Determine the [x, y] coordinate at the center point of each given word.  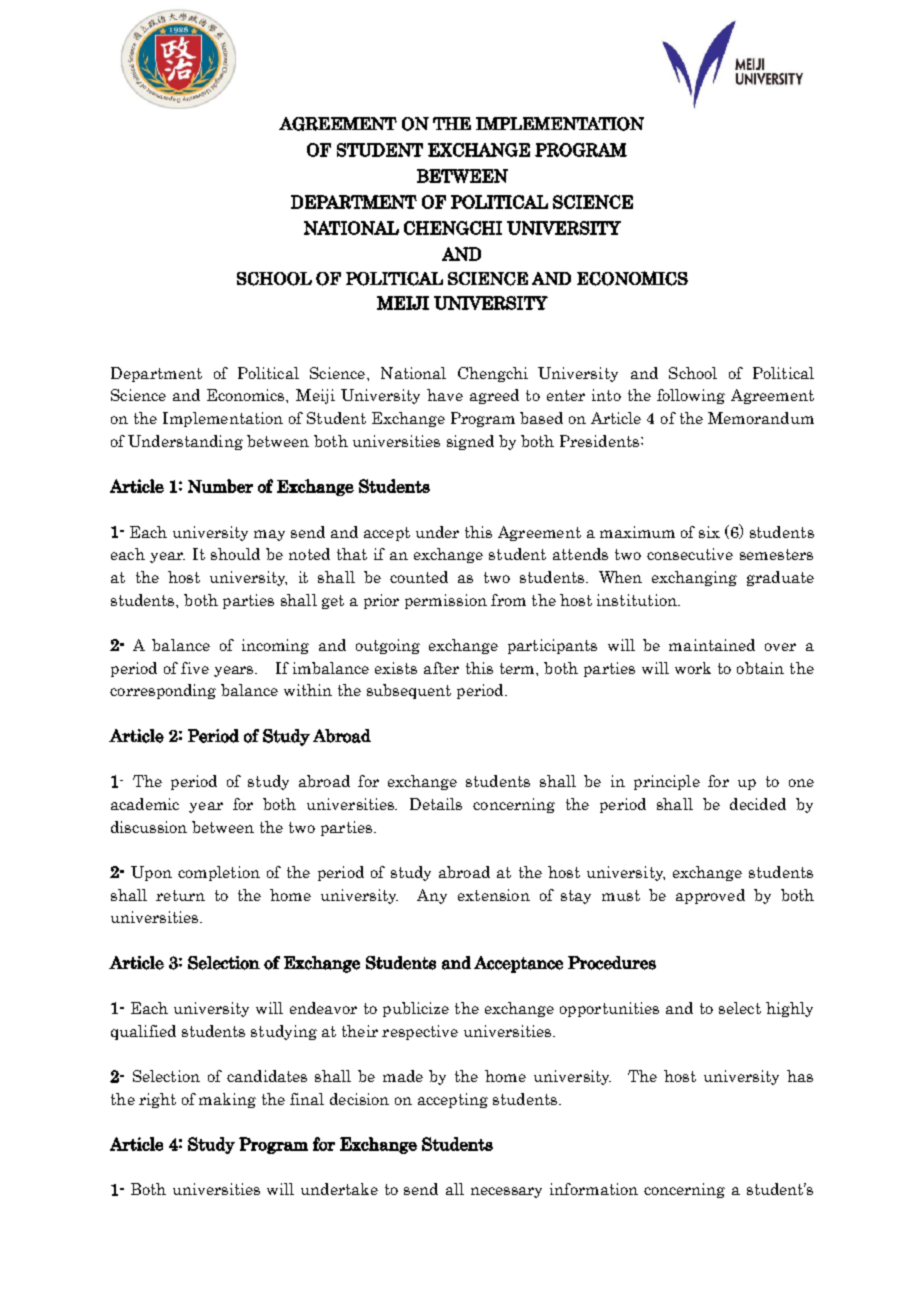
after [441, 668]
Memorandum [761, 418]
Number [220, 486]
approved [710, 896]
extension [494, 895]
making [227, 1100]
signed [470, 442]
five [195, 668]
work [693, 668]
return [180, 895]
